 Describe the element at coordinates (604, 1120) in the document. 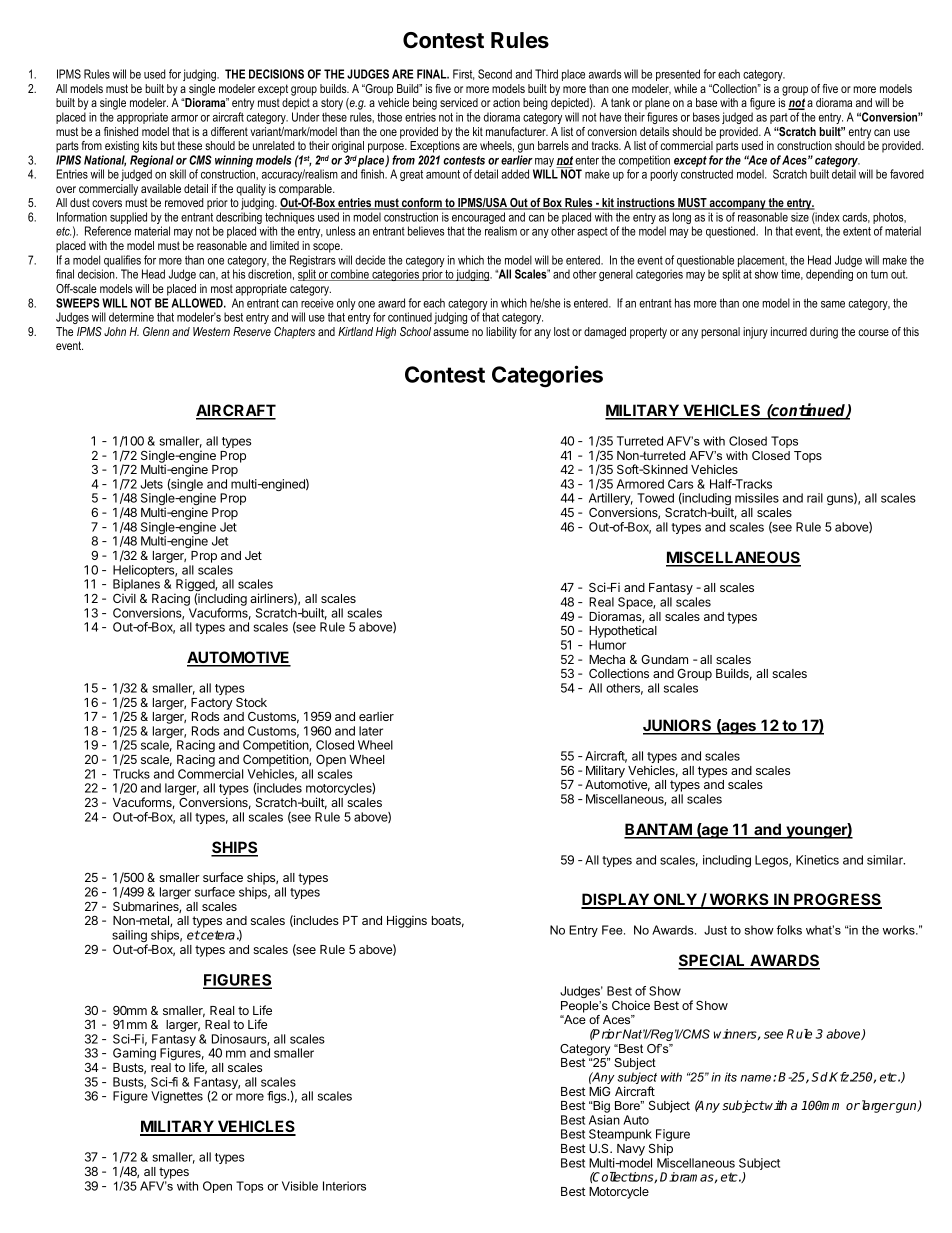

I see `Asian` at that location.
